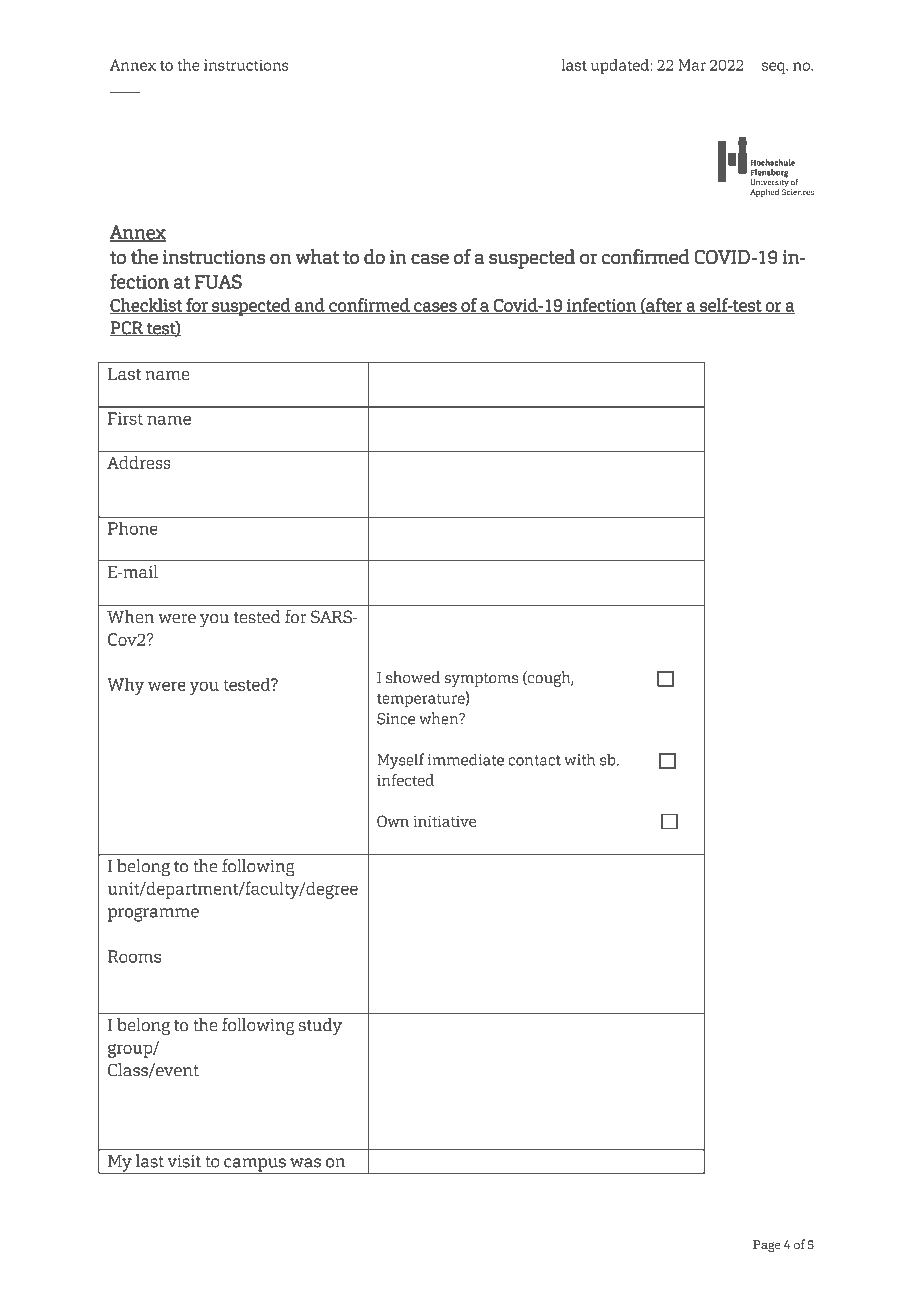 This document has height=1308, width=924. I want to click on with, so click(580, 759).
